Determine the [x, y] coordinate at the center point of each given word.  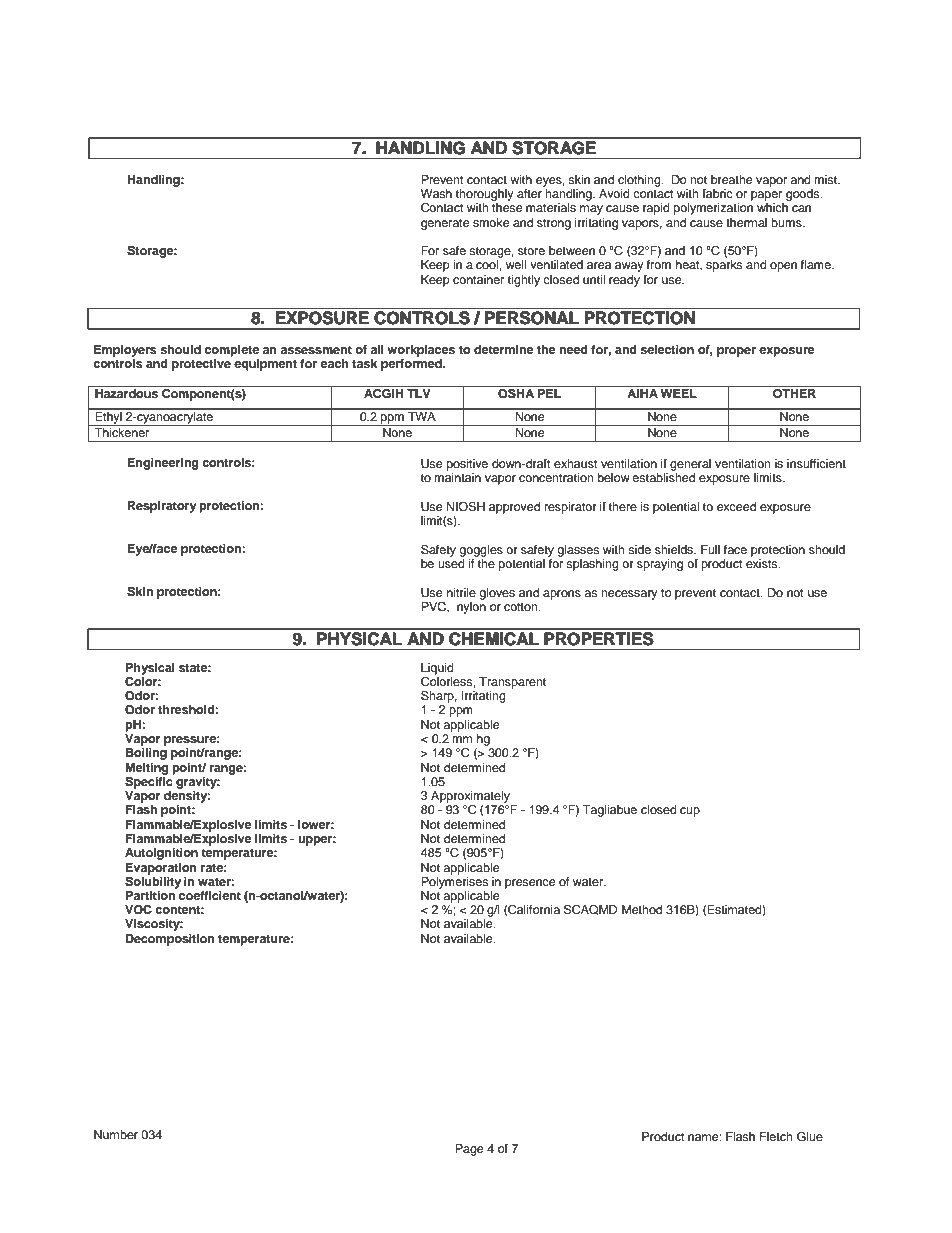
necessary [629, 595]
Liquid [437, 669]
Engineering [163, 464]
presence [530, 884]
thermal [746, 222]
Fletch [776, 1136]
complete [232, 351]
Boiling [146, 754]
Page [469, 1150]
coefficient [210, 895]
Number [116, 1134]
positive [467, 465]
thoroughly [485, 195]
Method [642, 909]
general [690, 465]
